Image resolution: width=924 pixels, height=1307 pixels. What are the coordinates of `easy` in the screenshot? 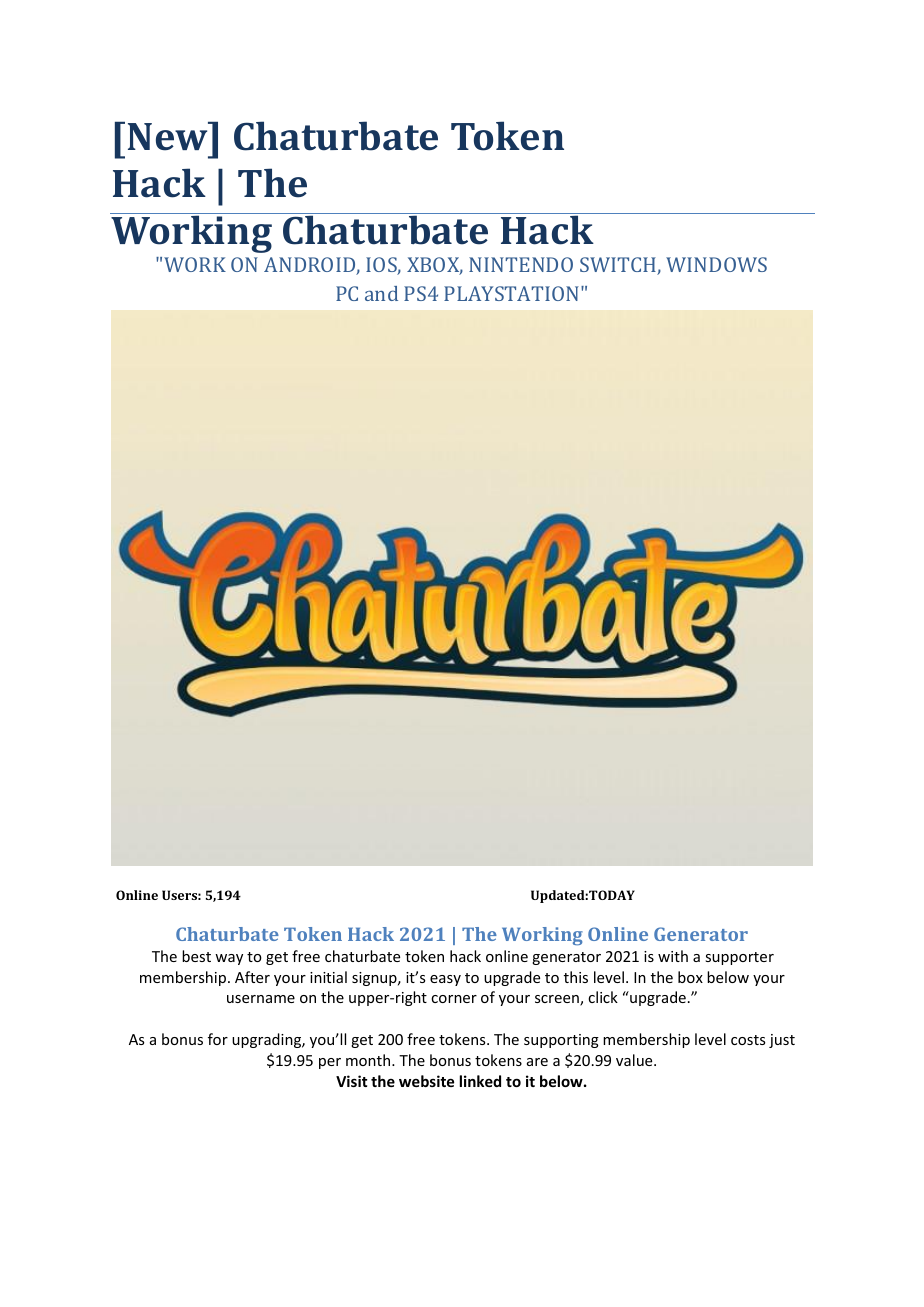 It's located at (445, 980).
